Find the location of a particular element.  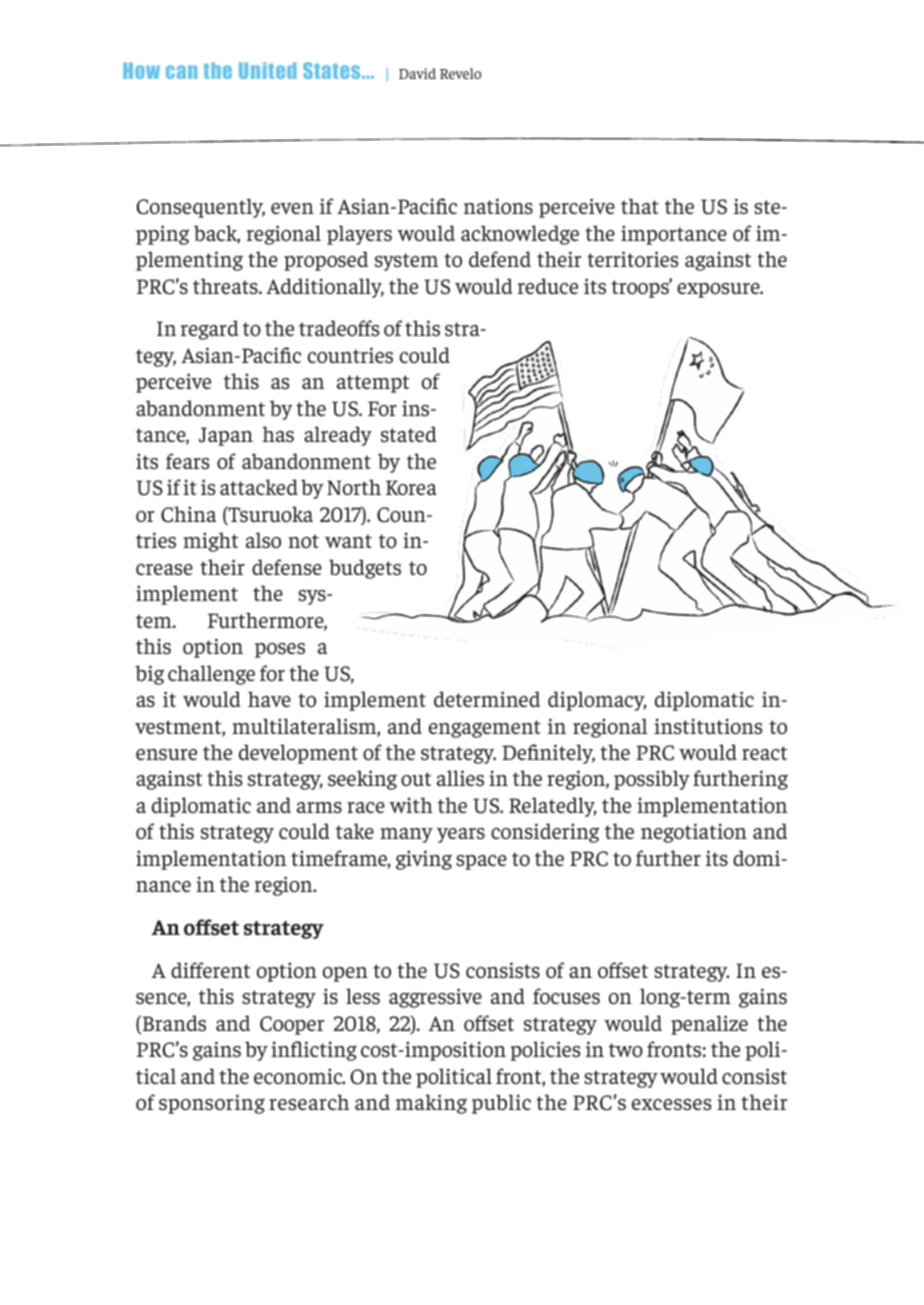

David is located at coordinates (417, 73).
